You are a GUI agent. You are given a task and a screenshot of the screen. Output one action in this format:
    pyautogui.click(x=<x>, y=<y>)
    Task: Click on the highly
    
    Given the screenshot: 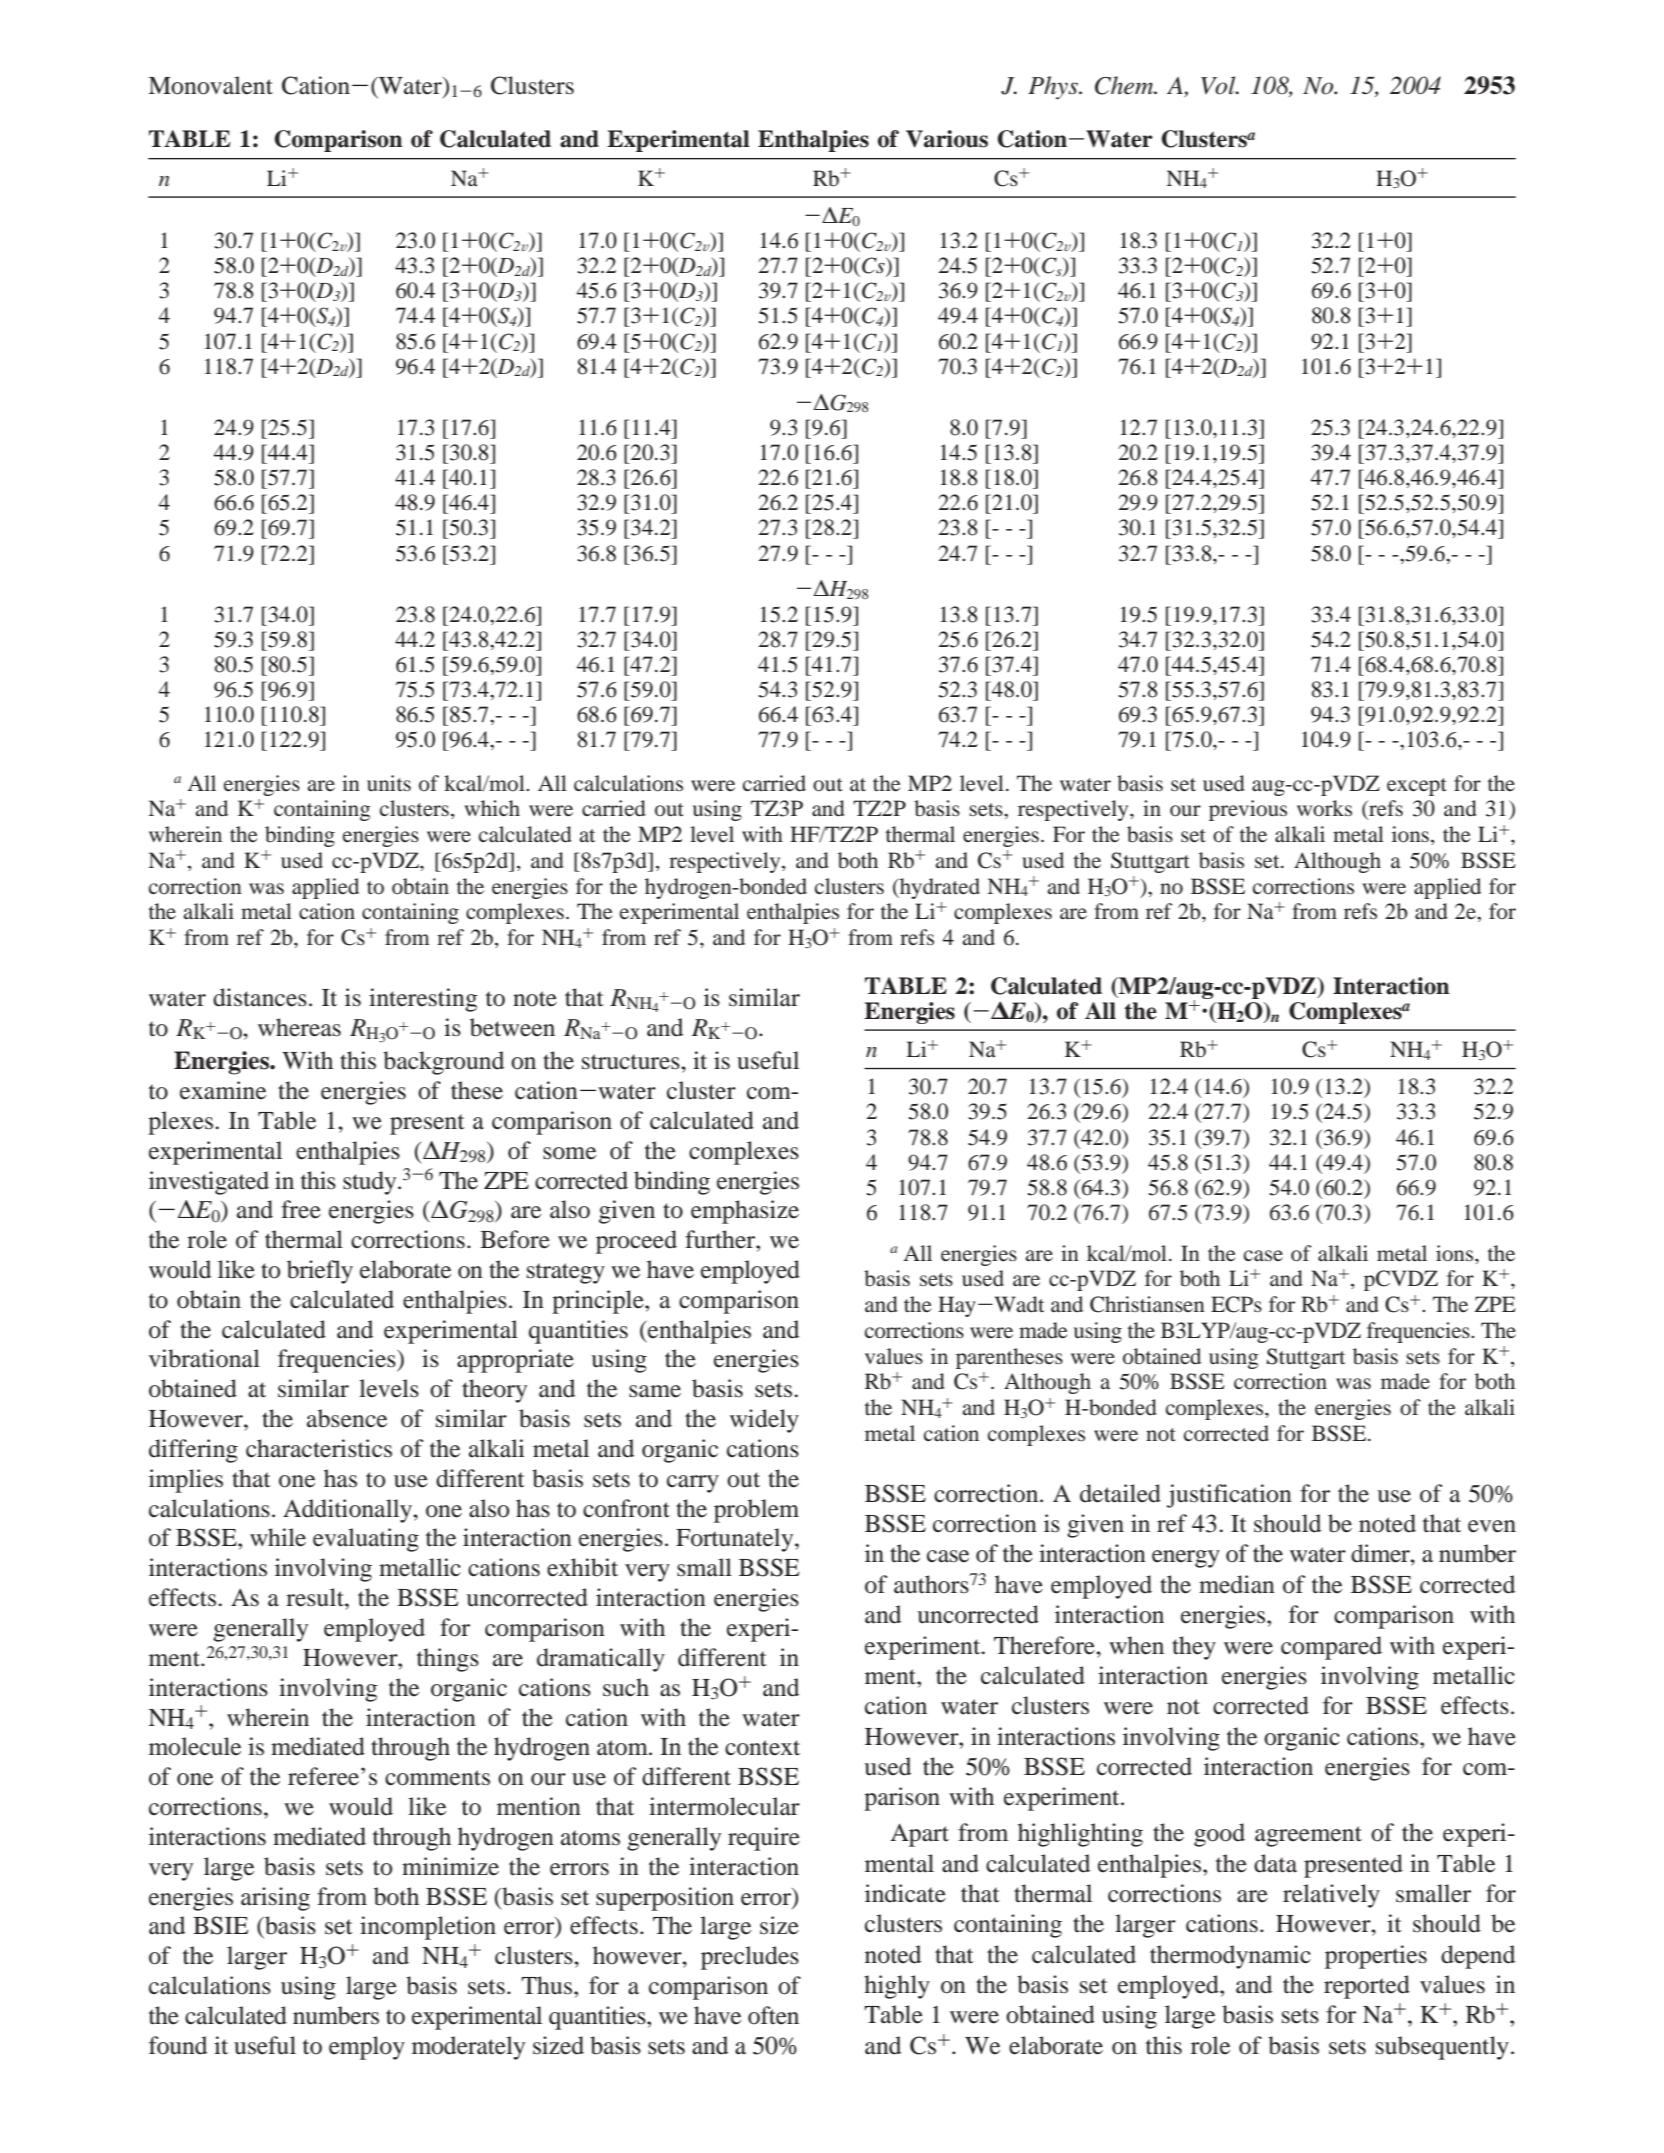 What is the action you would take?
    pyautogui.click(x=897, y=1987)
